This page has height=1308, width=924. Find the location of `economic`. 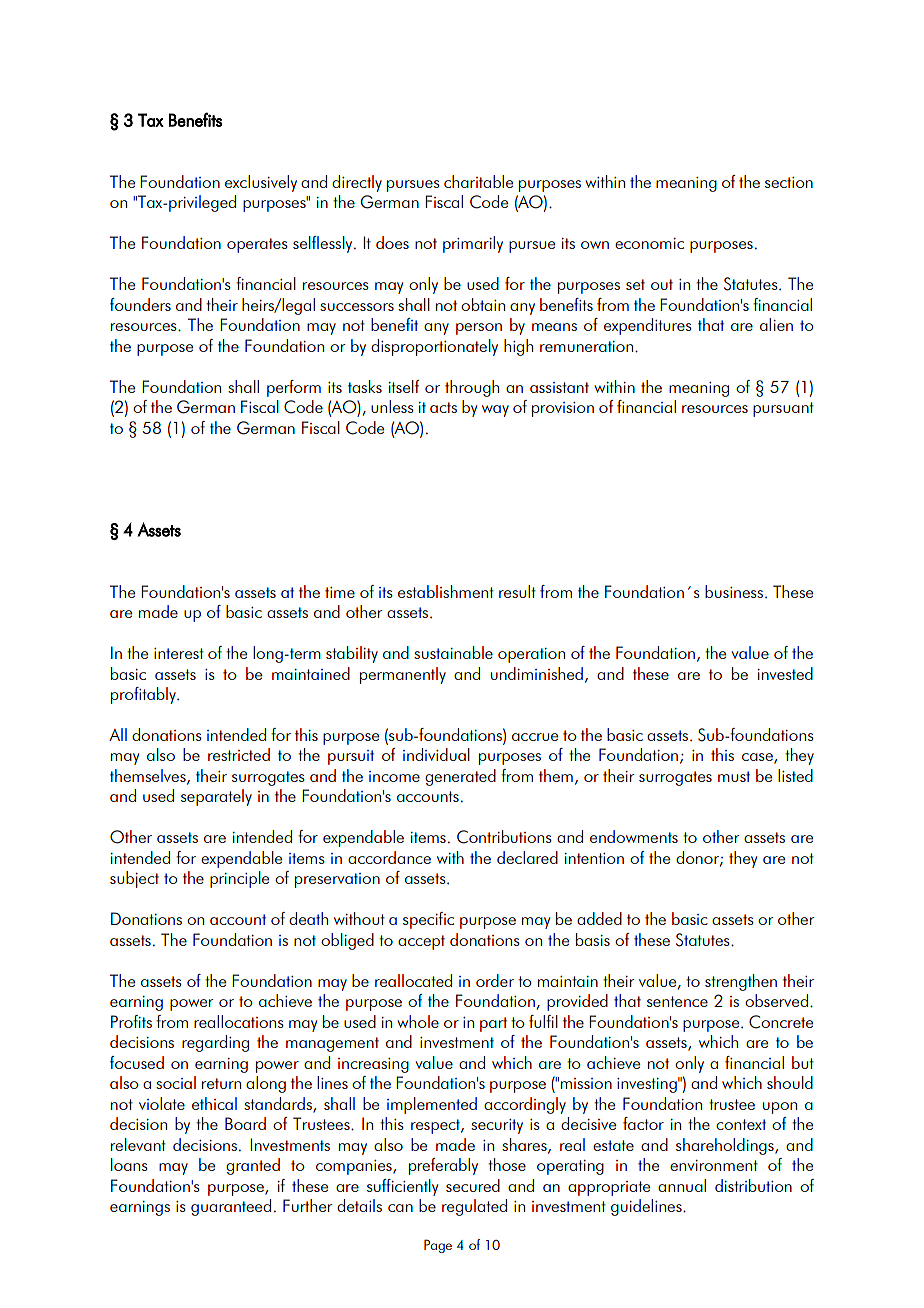

economic is located at coordinates (649, 243).
